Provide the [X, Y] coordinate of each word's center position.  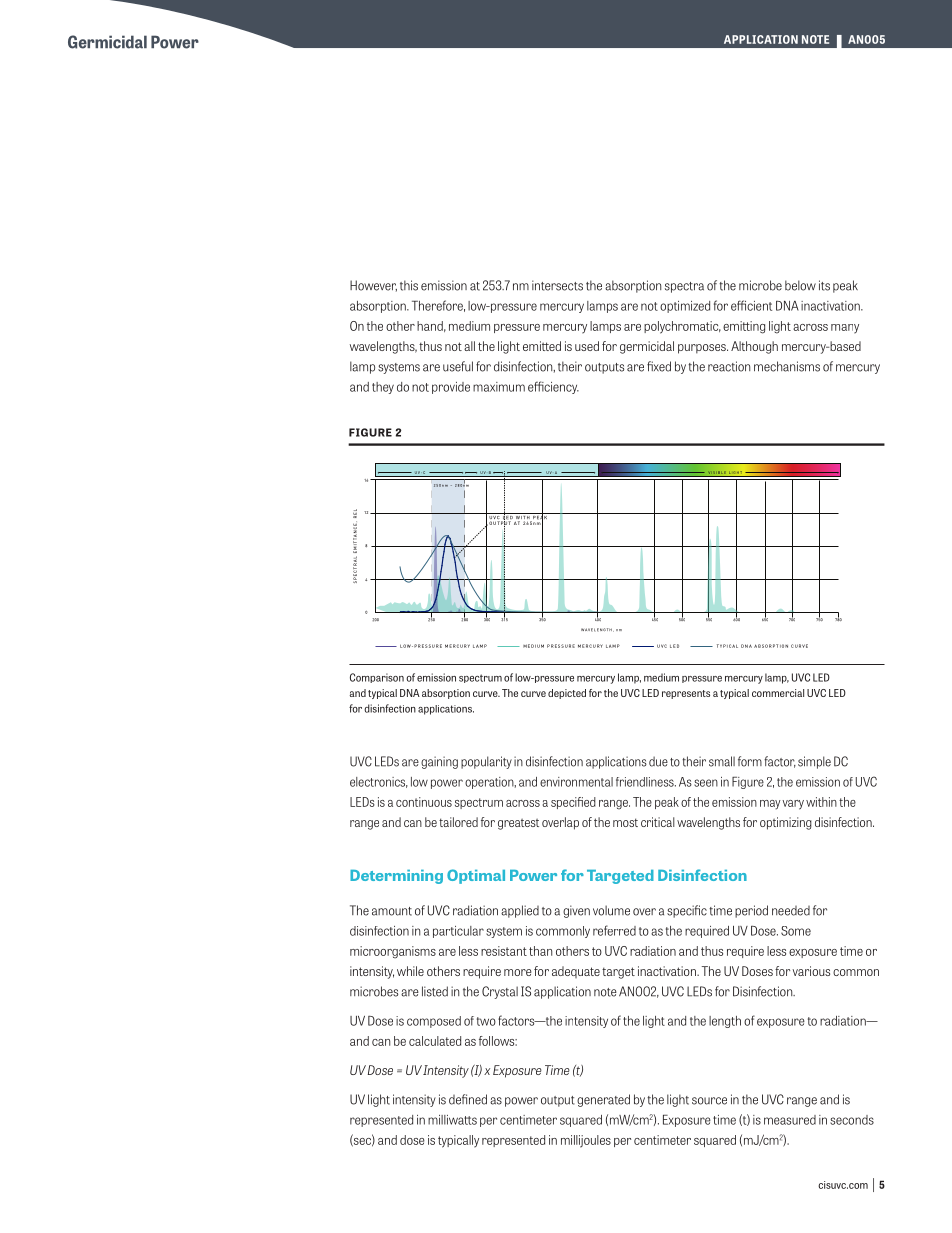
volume [611, 910]
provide [451, 388]
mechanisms [787, 366]
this [409, 285]
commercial [778, 693]
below [800, 285]
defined [468, 1099]
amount [392, 911]
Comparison [377, 678]
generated [603, 1100]
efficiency [553, 387]
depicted [567, 694]
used [587, 346]
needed [791, 911]
